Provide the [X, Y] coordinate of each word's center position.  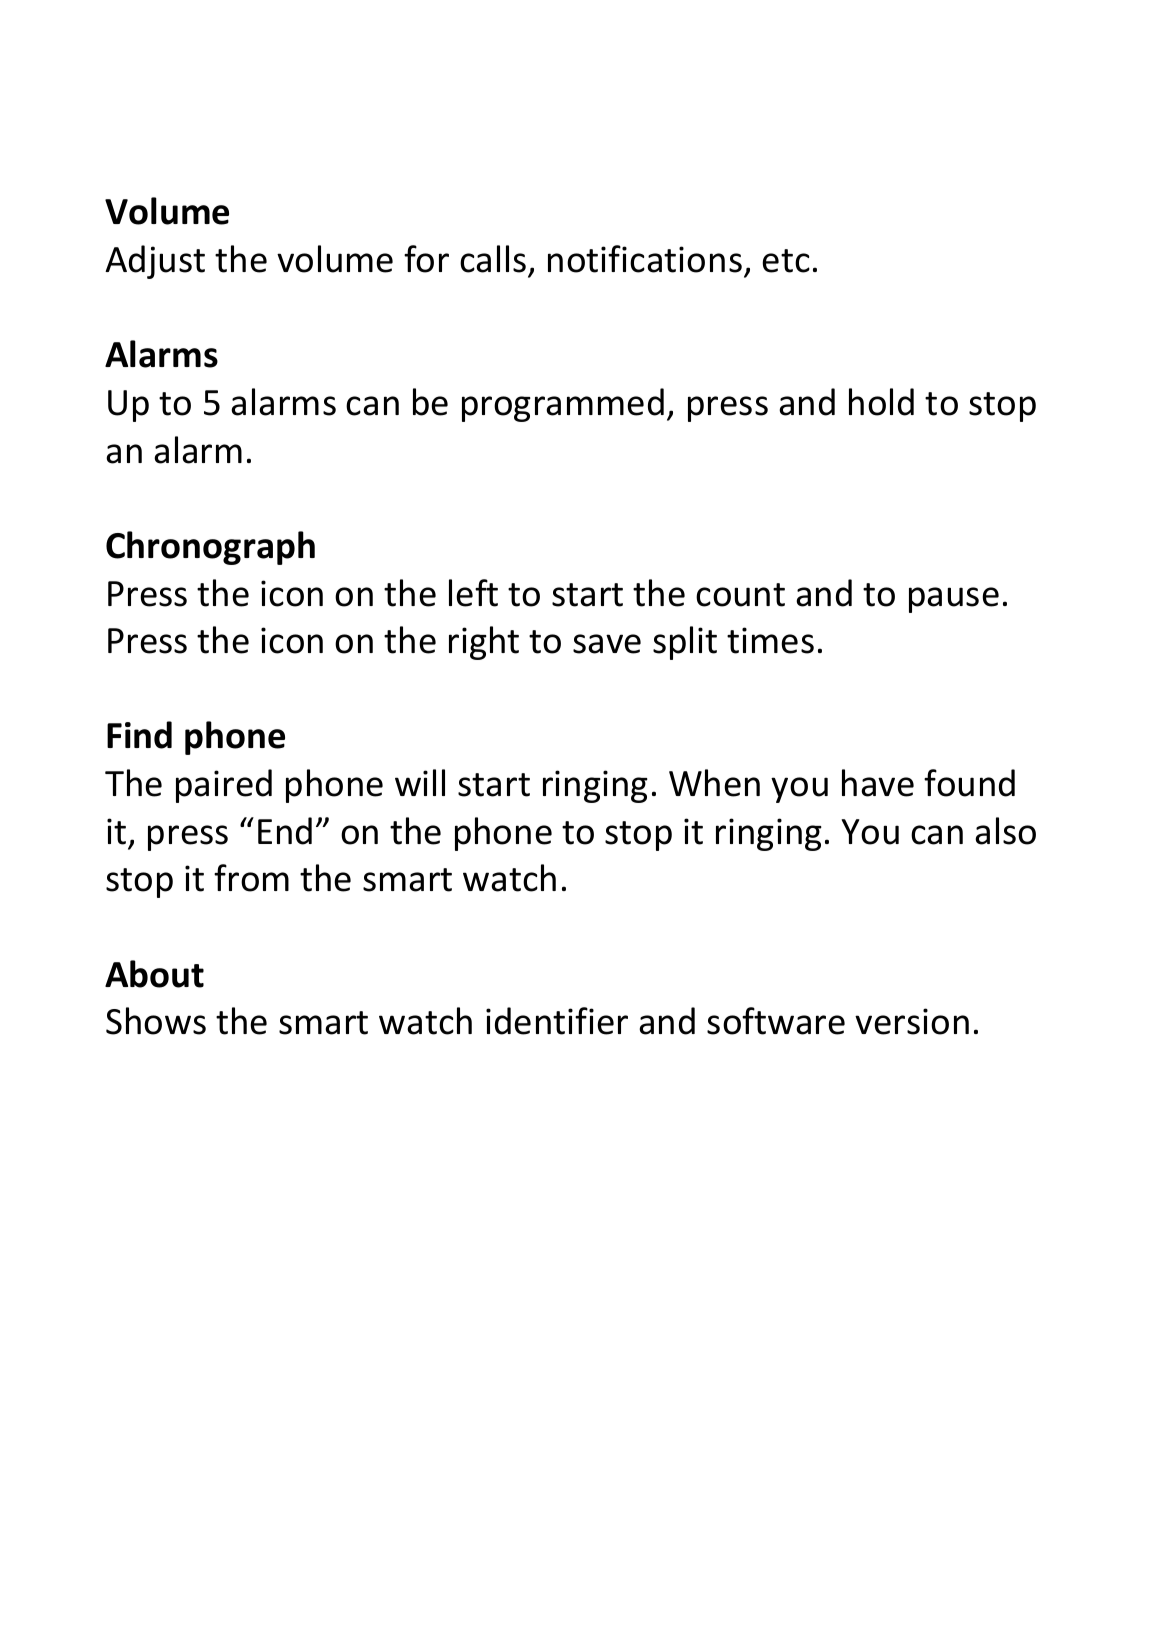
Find [139, 735]
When [714, 783]
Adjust [155, 262]
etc [786, 261]
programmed [563, 405]
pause [954, 600]
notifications [645, 259]
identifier [557, 1021]
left [473, 593]
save [607, 644]
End [285, 831]
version [912, 1021]
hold [881, 402]
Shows [156, 1021]
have [878, 783]
